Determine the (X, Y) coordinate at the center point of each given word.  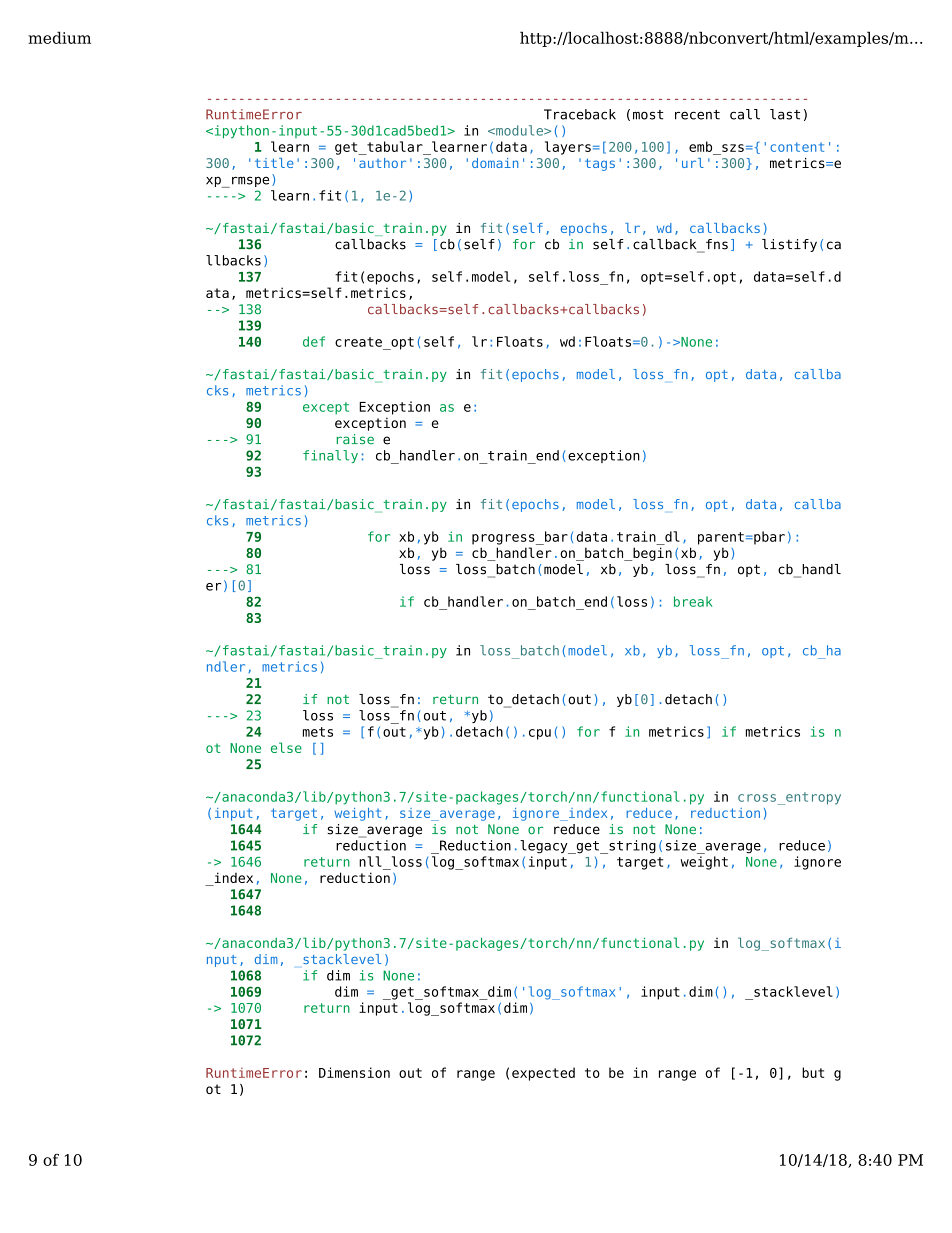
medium (59, 37)
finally (330, 456)
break (693, 601)
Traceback (580, 114)
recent (697, 115)
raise (355, 439)
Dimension (354, 1072)
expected (543, 1074)
